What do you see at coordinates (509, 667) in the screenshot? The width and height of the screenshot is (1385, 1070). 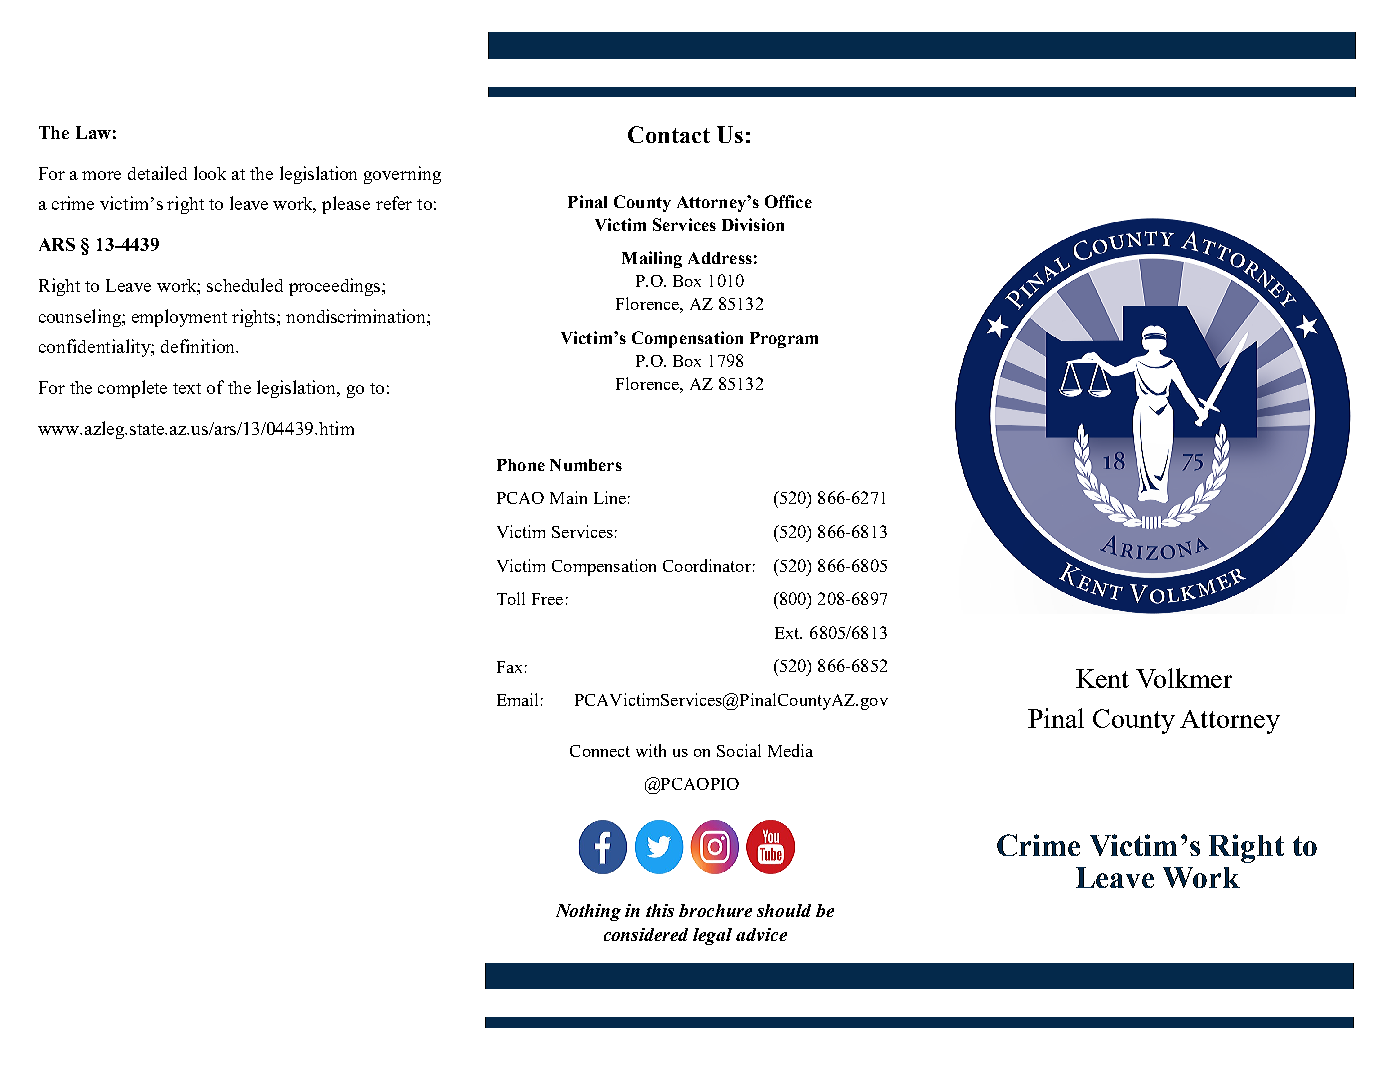 I see `Fax` at bounding box center [509, 667].
